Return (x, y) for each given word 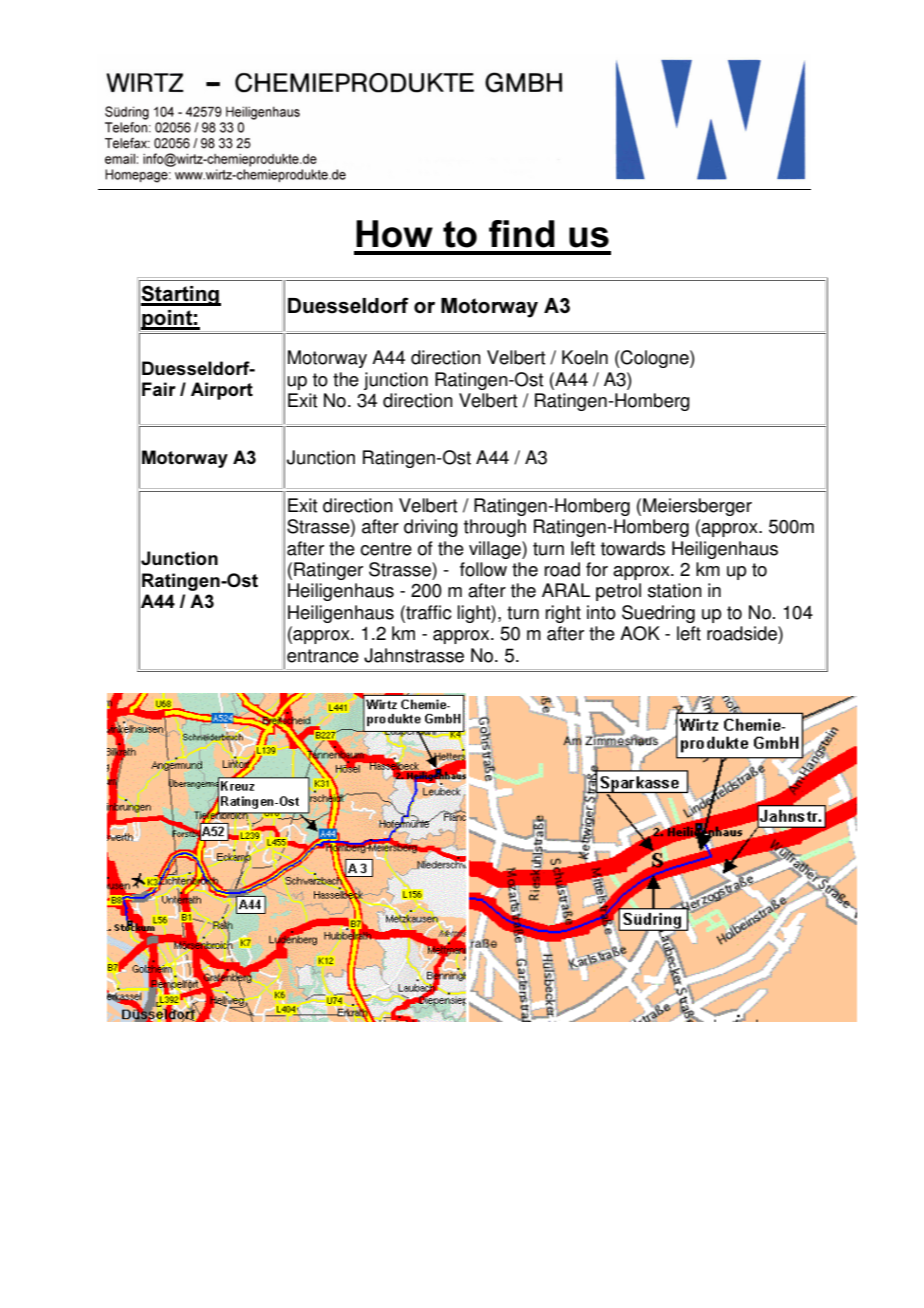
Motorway (327, 359)
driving (431, 528)
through (495, 528)
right (563, 614)
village (496, 550)
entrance (323, 656)
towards (633, 548)
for (597, 569)
